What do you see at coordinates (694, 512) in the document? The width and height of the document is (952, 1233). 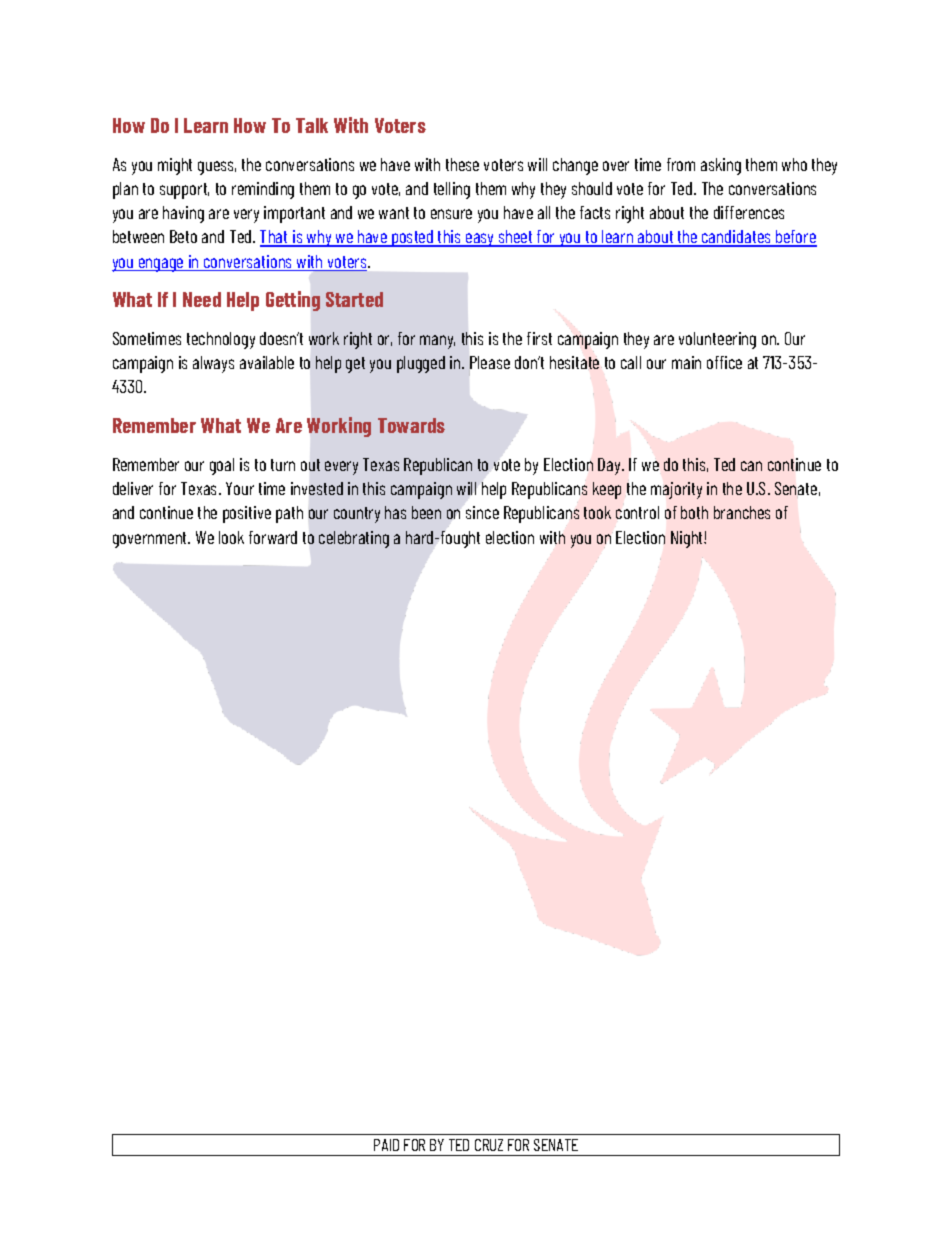 I see `both` at bounding box center [694, 512].
